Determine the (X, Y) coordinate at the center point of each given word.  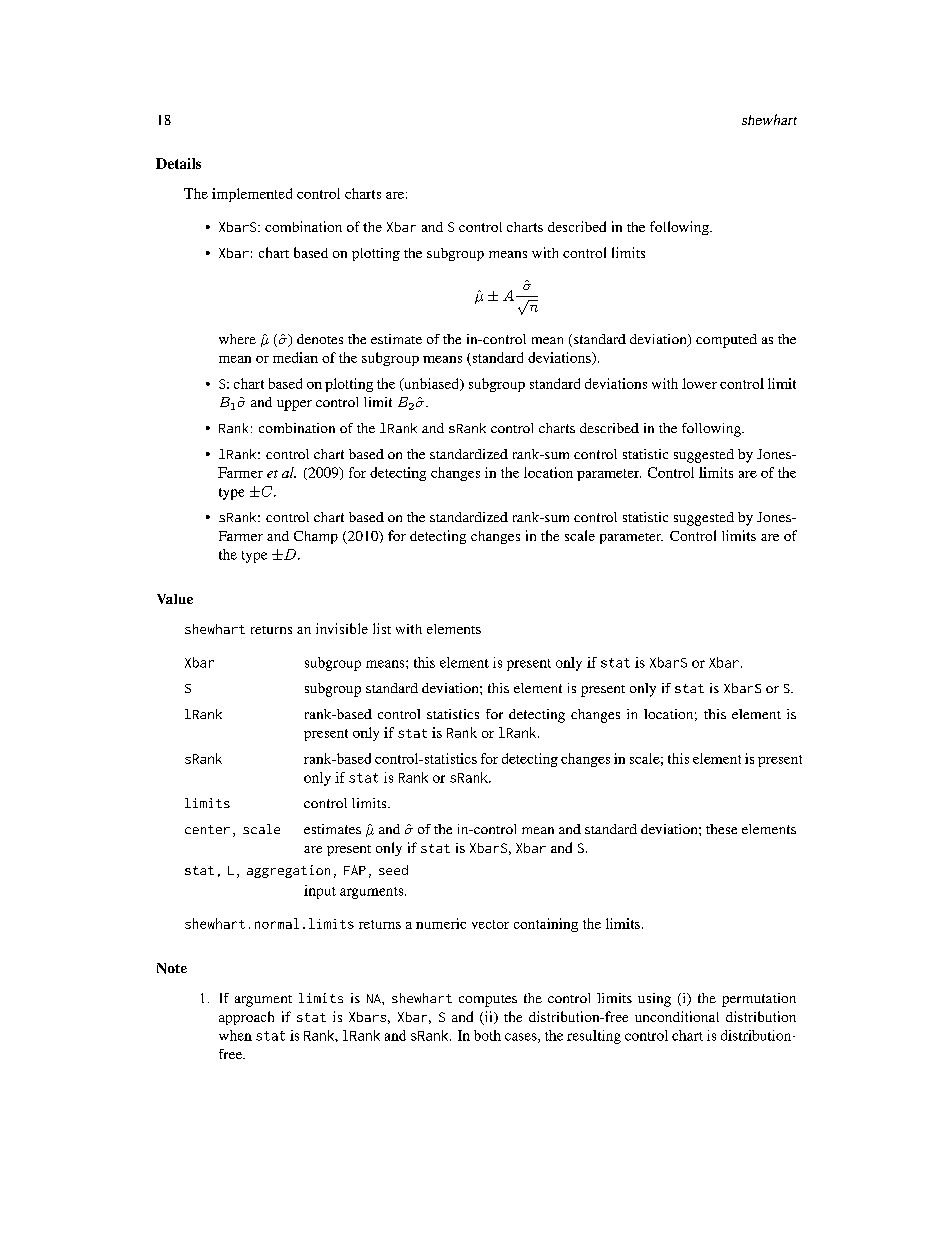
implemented (252, 195)
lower (699, 383)
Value (175, 599)
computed (726, 341)
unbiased (432, 384)
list (382, 628)
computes (488, 1001)
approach (246, 1018)
